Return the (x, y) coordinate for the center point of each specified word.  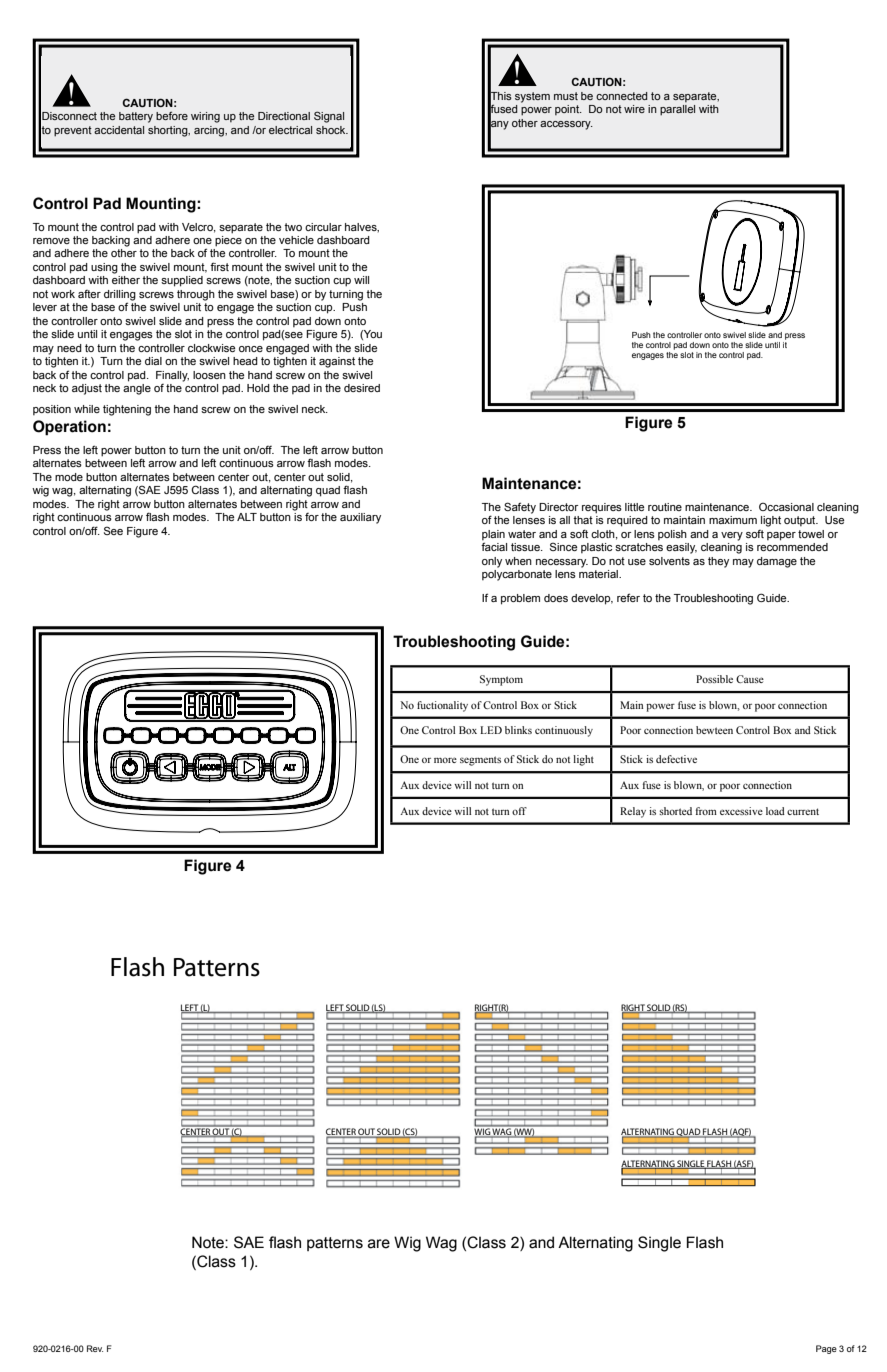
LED (491, 730)
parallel (677, 110)
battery (136, 117)
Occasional (786, 507)
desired (362, 388)
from (706, 811)
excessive (741, 811)
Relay (633, 812)
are (379, 1244)
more (445, 760)
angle (137, 388)
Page (826, 1349)
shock (332, 130)
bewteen (714, 730)
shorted (675, 811)
